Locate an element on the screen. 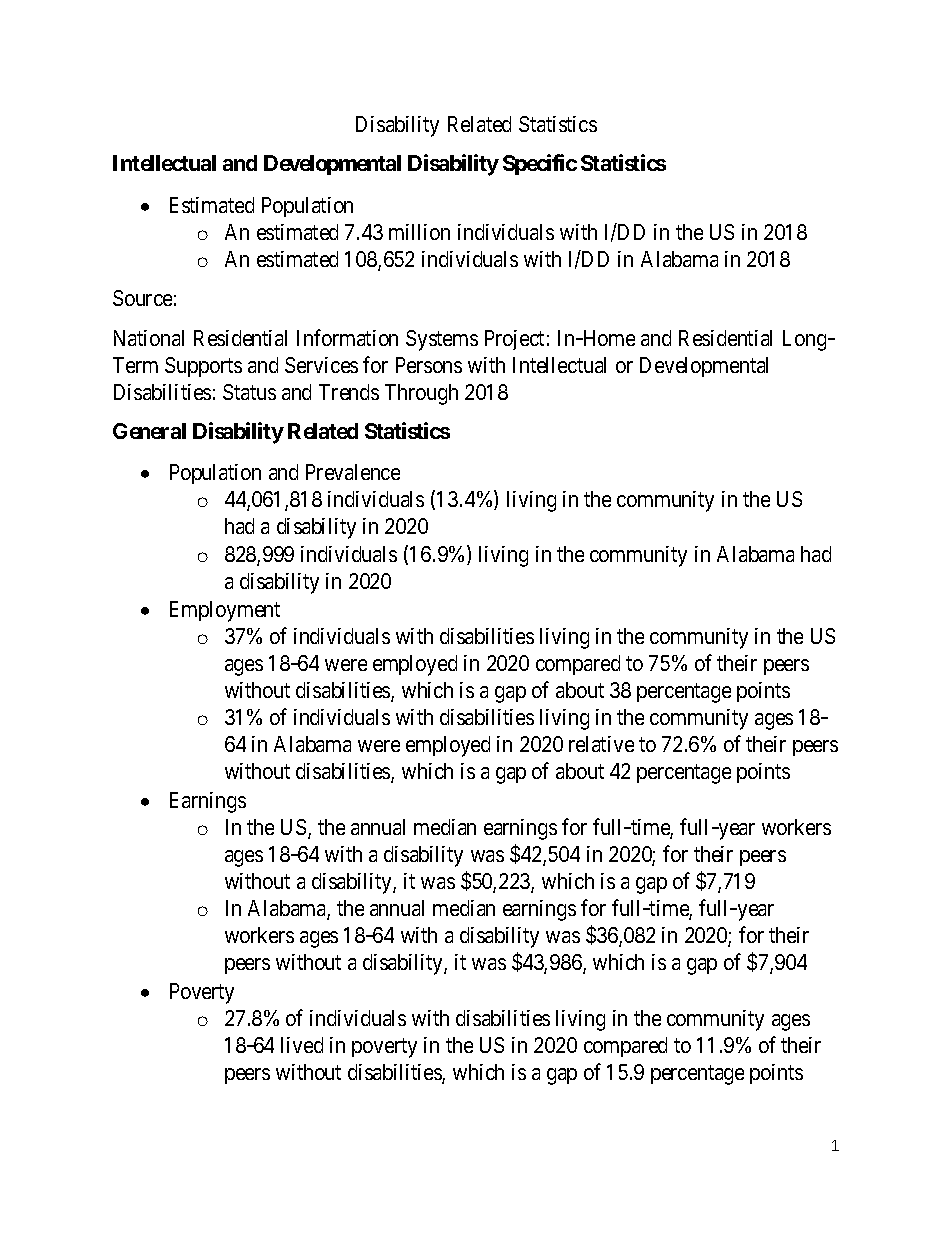 The image size is (952, 1233). National is located at coordinates (149, 338).
